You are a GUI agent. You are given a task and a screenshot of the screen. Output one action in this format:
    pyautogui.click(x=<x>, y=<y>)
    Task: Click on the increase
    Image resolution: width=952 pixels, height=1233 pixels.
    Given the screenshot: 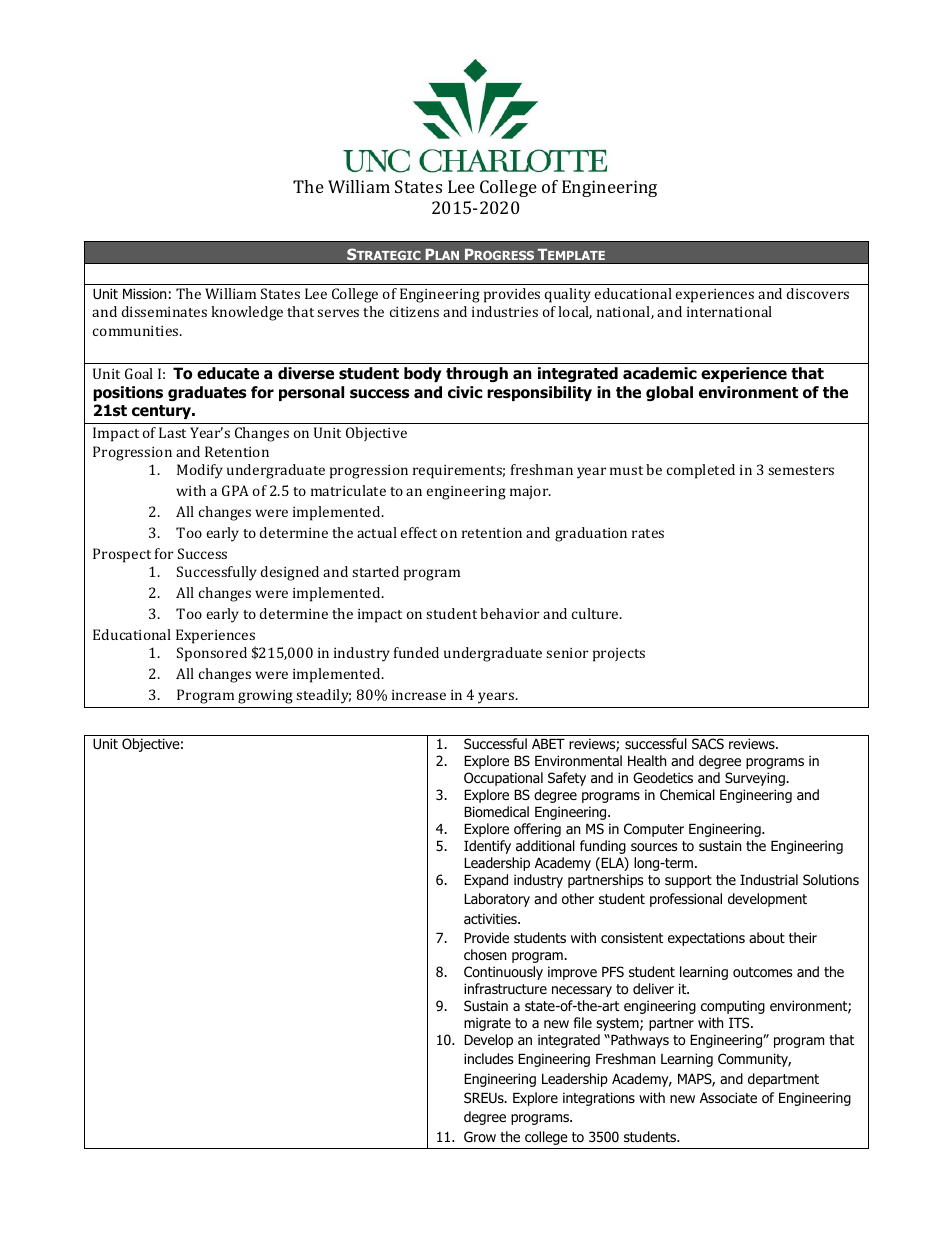 What is the action you would take?
    pyautogui.click(x=419, y=695)
